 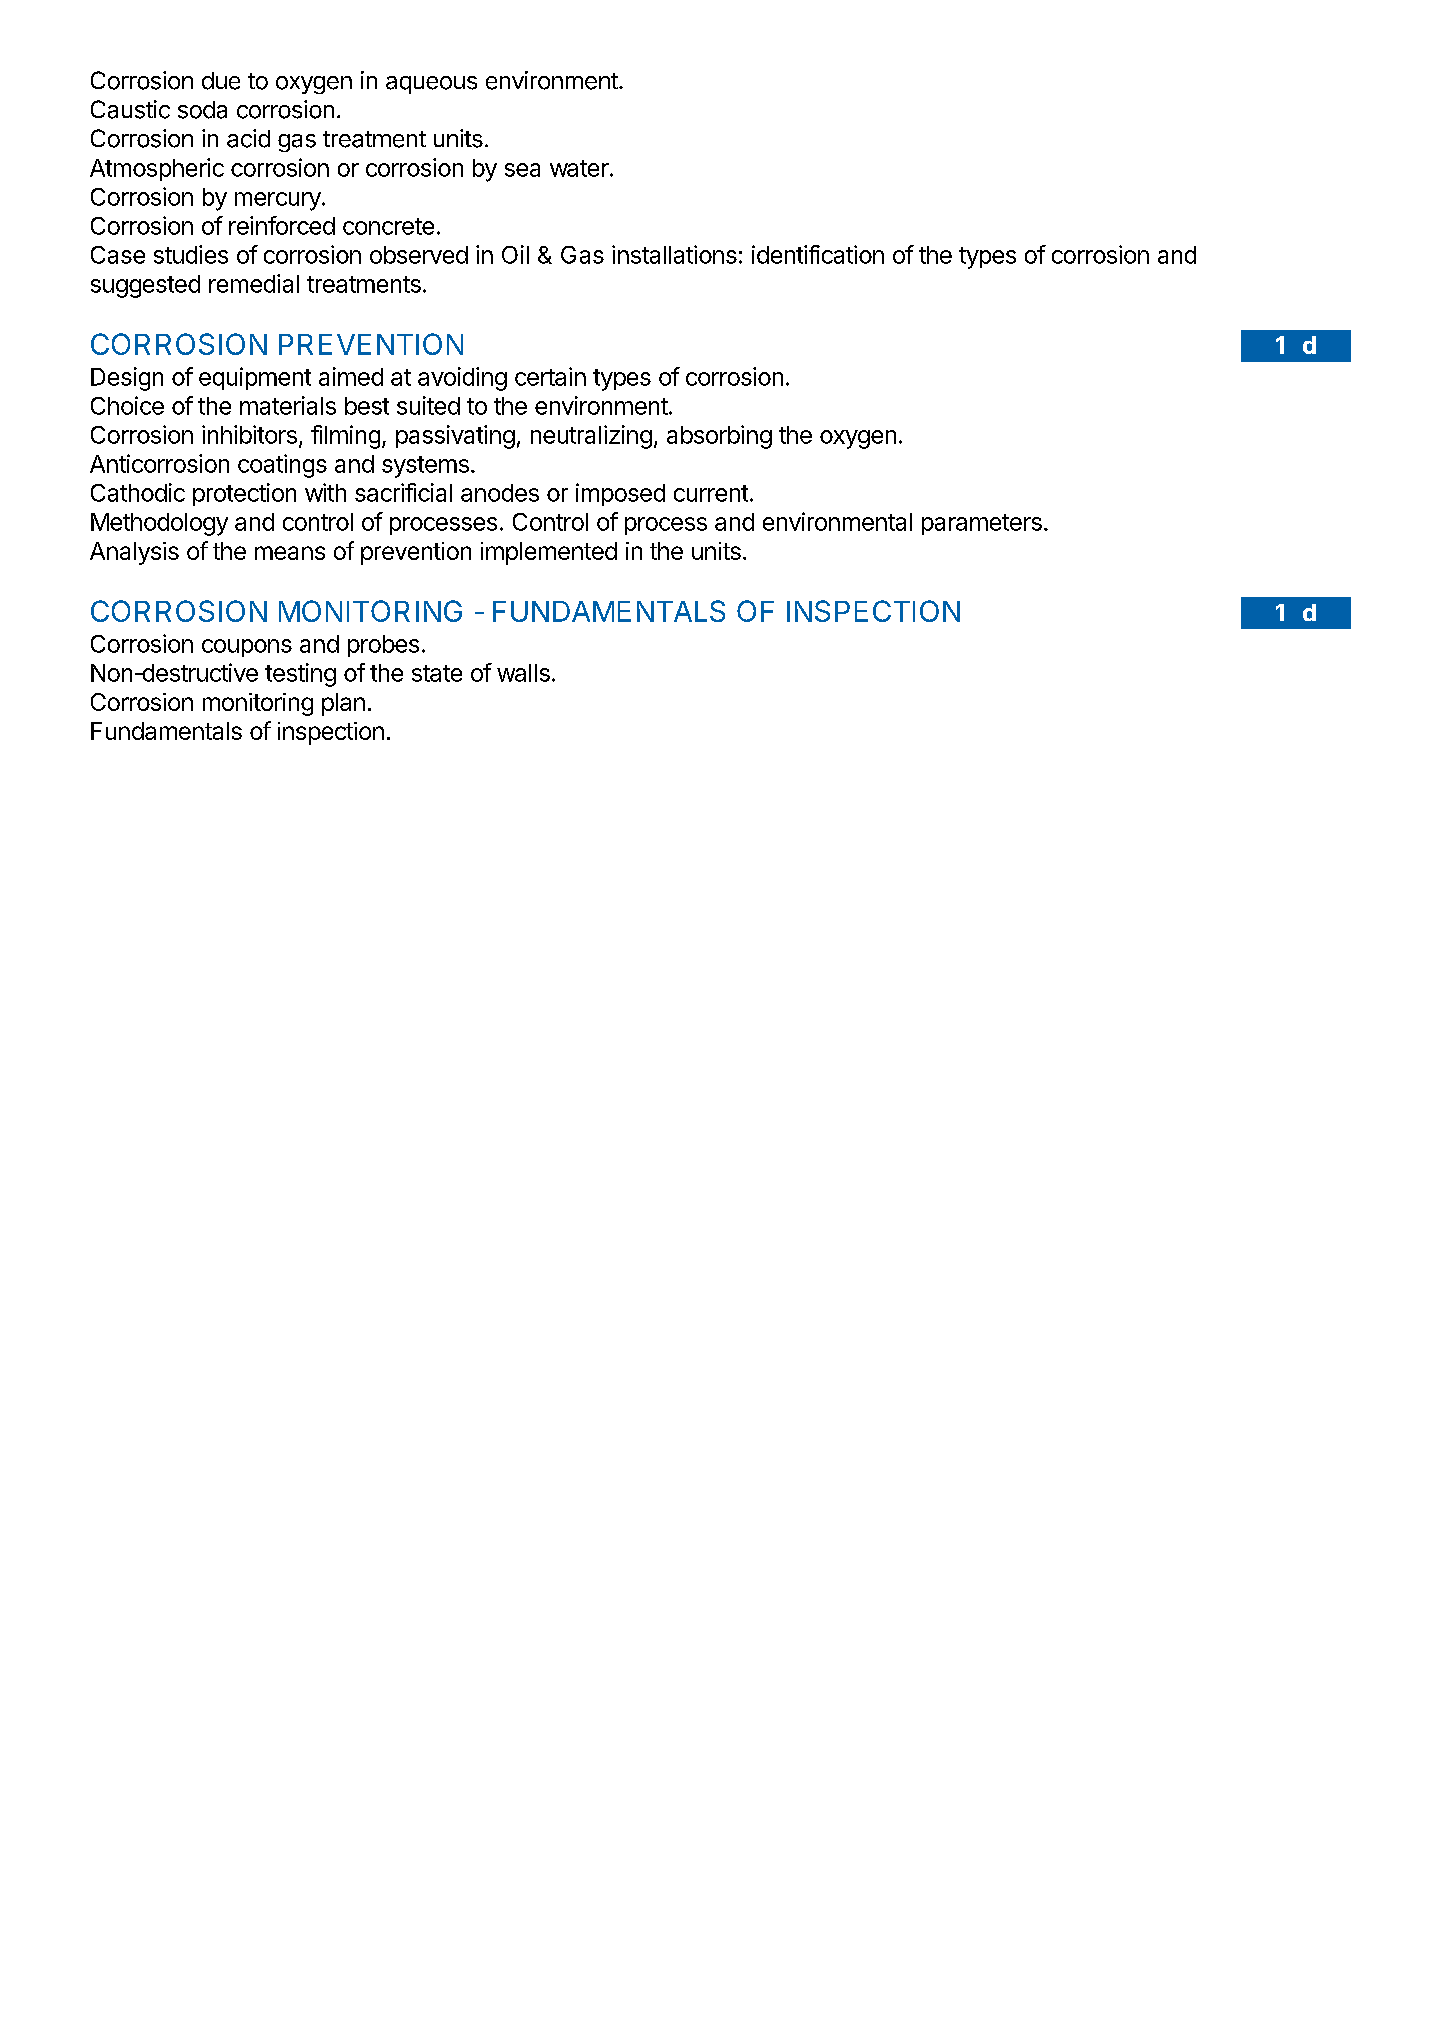 What do you see at coordinates (579, 168) in the image?
I see `water` at bounding box center [579, 168].
